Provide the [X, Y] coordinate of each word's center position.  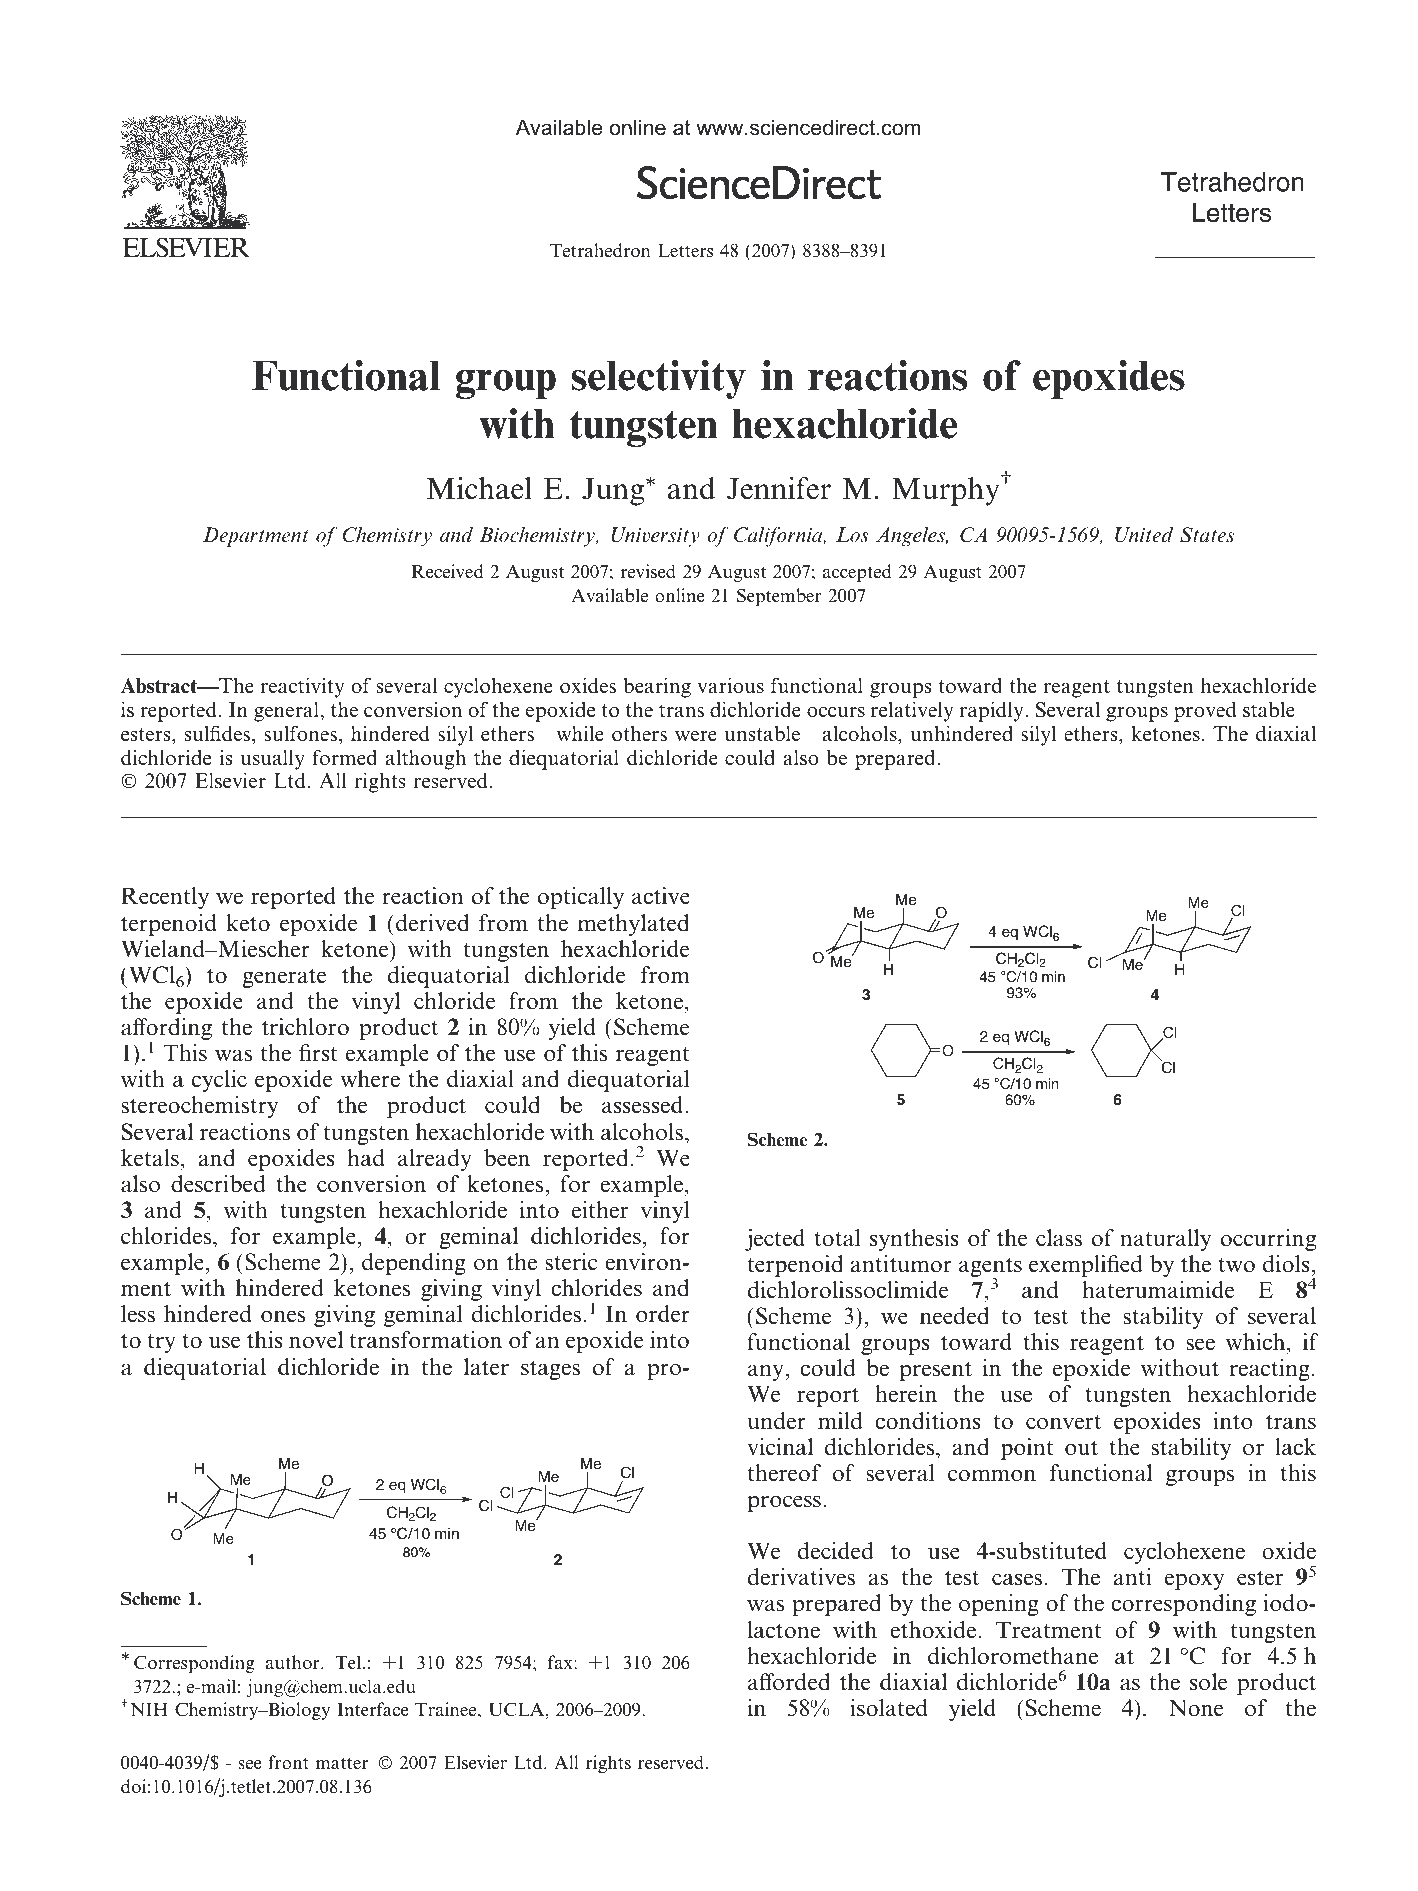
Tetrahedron [600, 250]
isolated [889, 1708]
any [767, 1372]
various [730, 685]
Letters [685, 251]
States [1207, 535]
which [1257, 1343]
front [288, 1762]
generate [284, 978]
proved [1205, 711]
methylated [633, 925]
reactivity [302, 687]
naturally [1165, 1240]
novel [316, 1340]
